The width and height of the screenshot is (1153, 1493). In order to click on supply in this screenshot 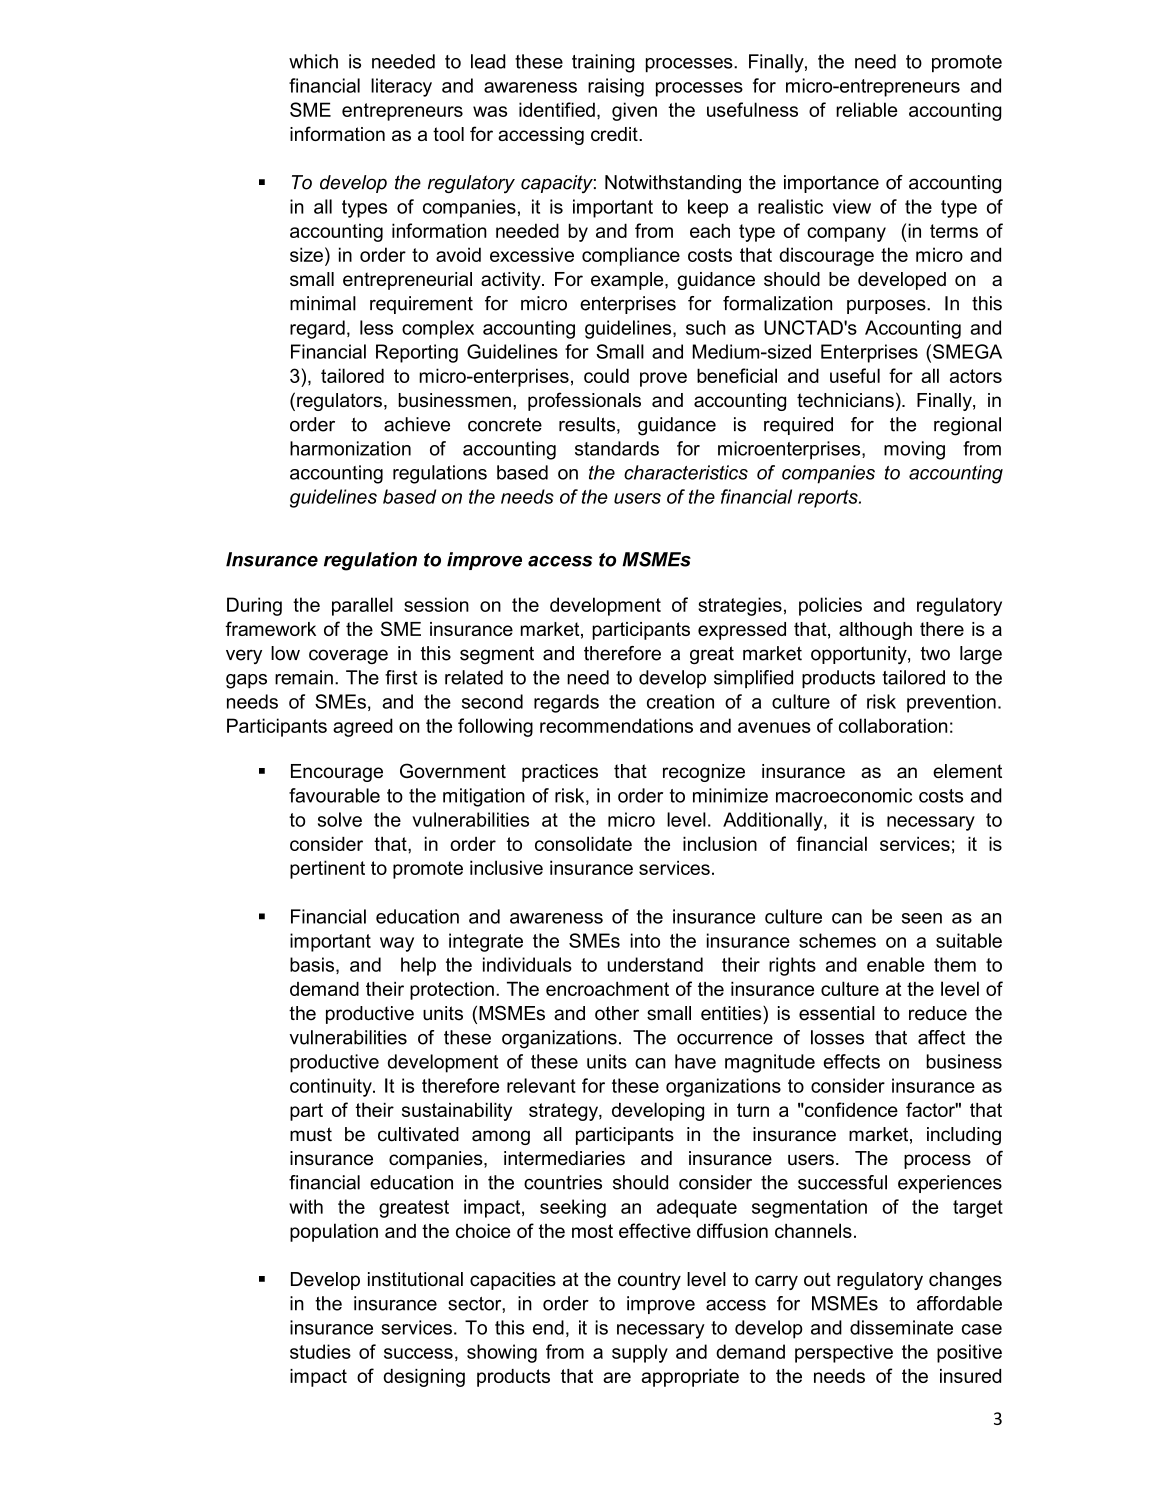, I will do `click(640, 1353)`.
